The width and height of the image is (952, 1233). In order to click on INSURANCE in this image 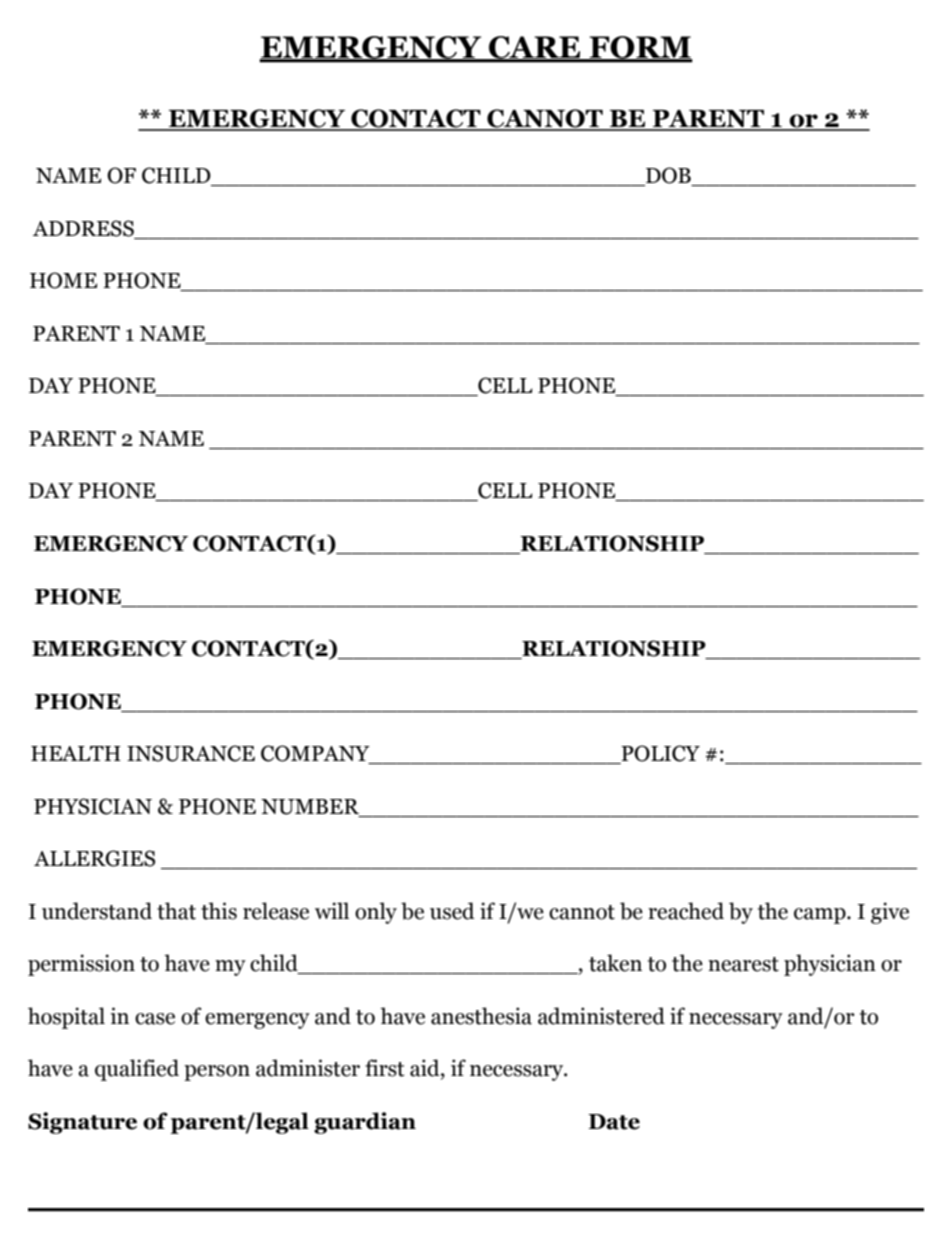, I will do `click(191, 753)`.
